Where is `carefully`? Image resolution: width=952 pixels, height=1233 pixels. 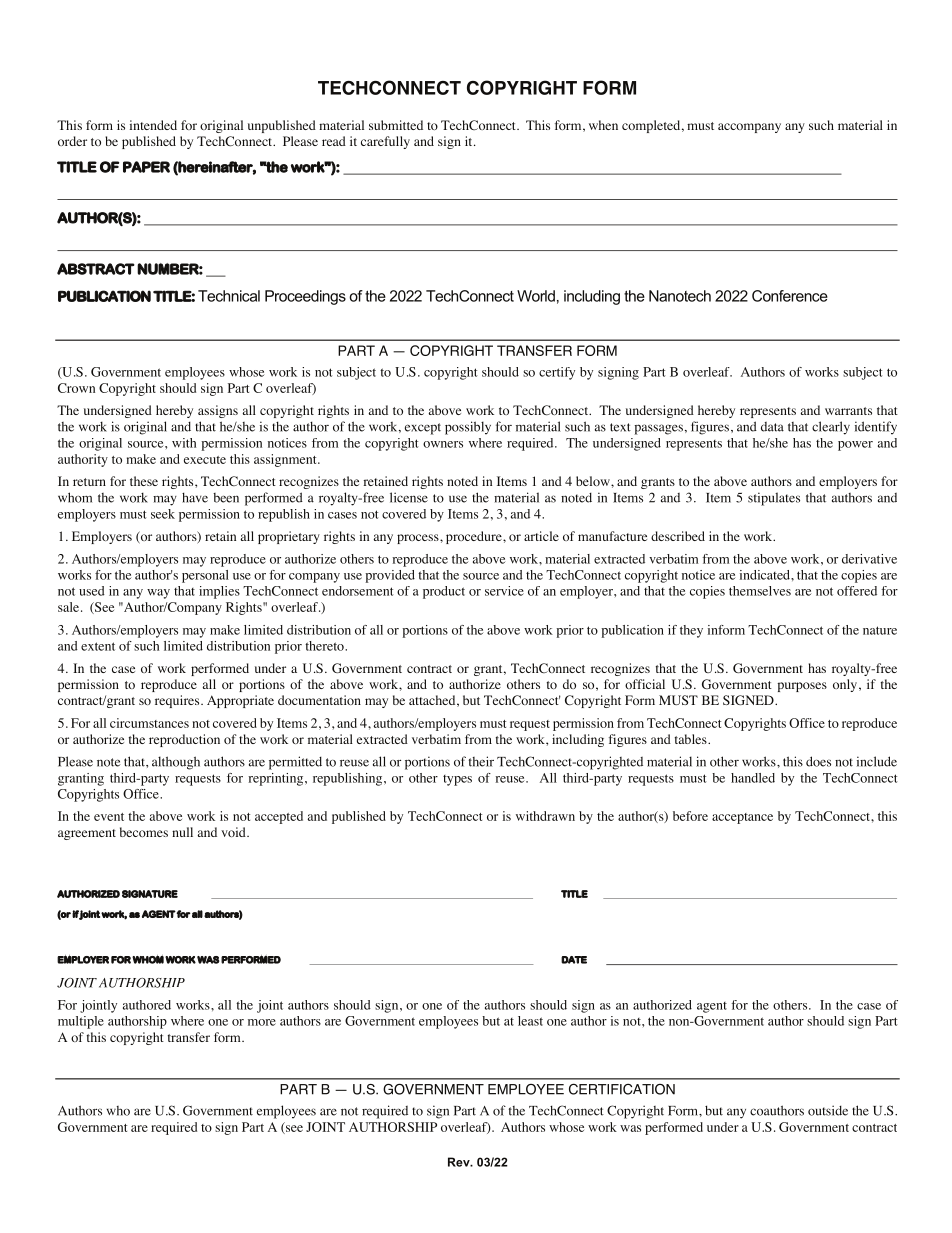
carefully is located at coordinates (385, 142).
